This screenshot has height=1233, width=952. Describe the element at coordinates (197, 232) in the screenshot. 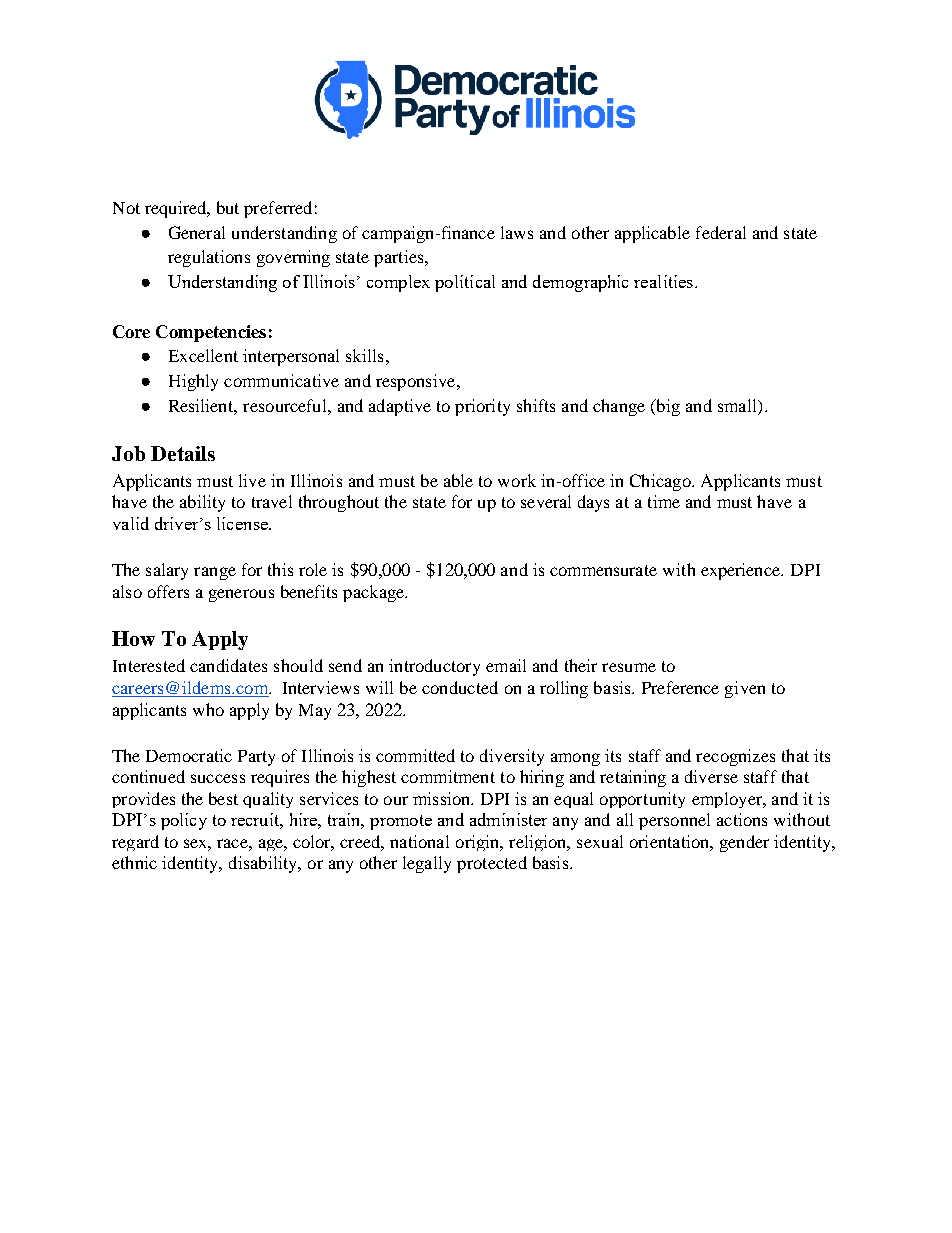

I see `General` at that location.
